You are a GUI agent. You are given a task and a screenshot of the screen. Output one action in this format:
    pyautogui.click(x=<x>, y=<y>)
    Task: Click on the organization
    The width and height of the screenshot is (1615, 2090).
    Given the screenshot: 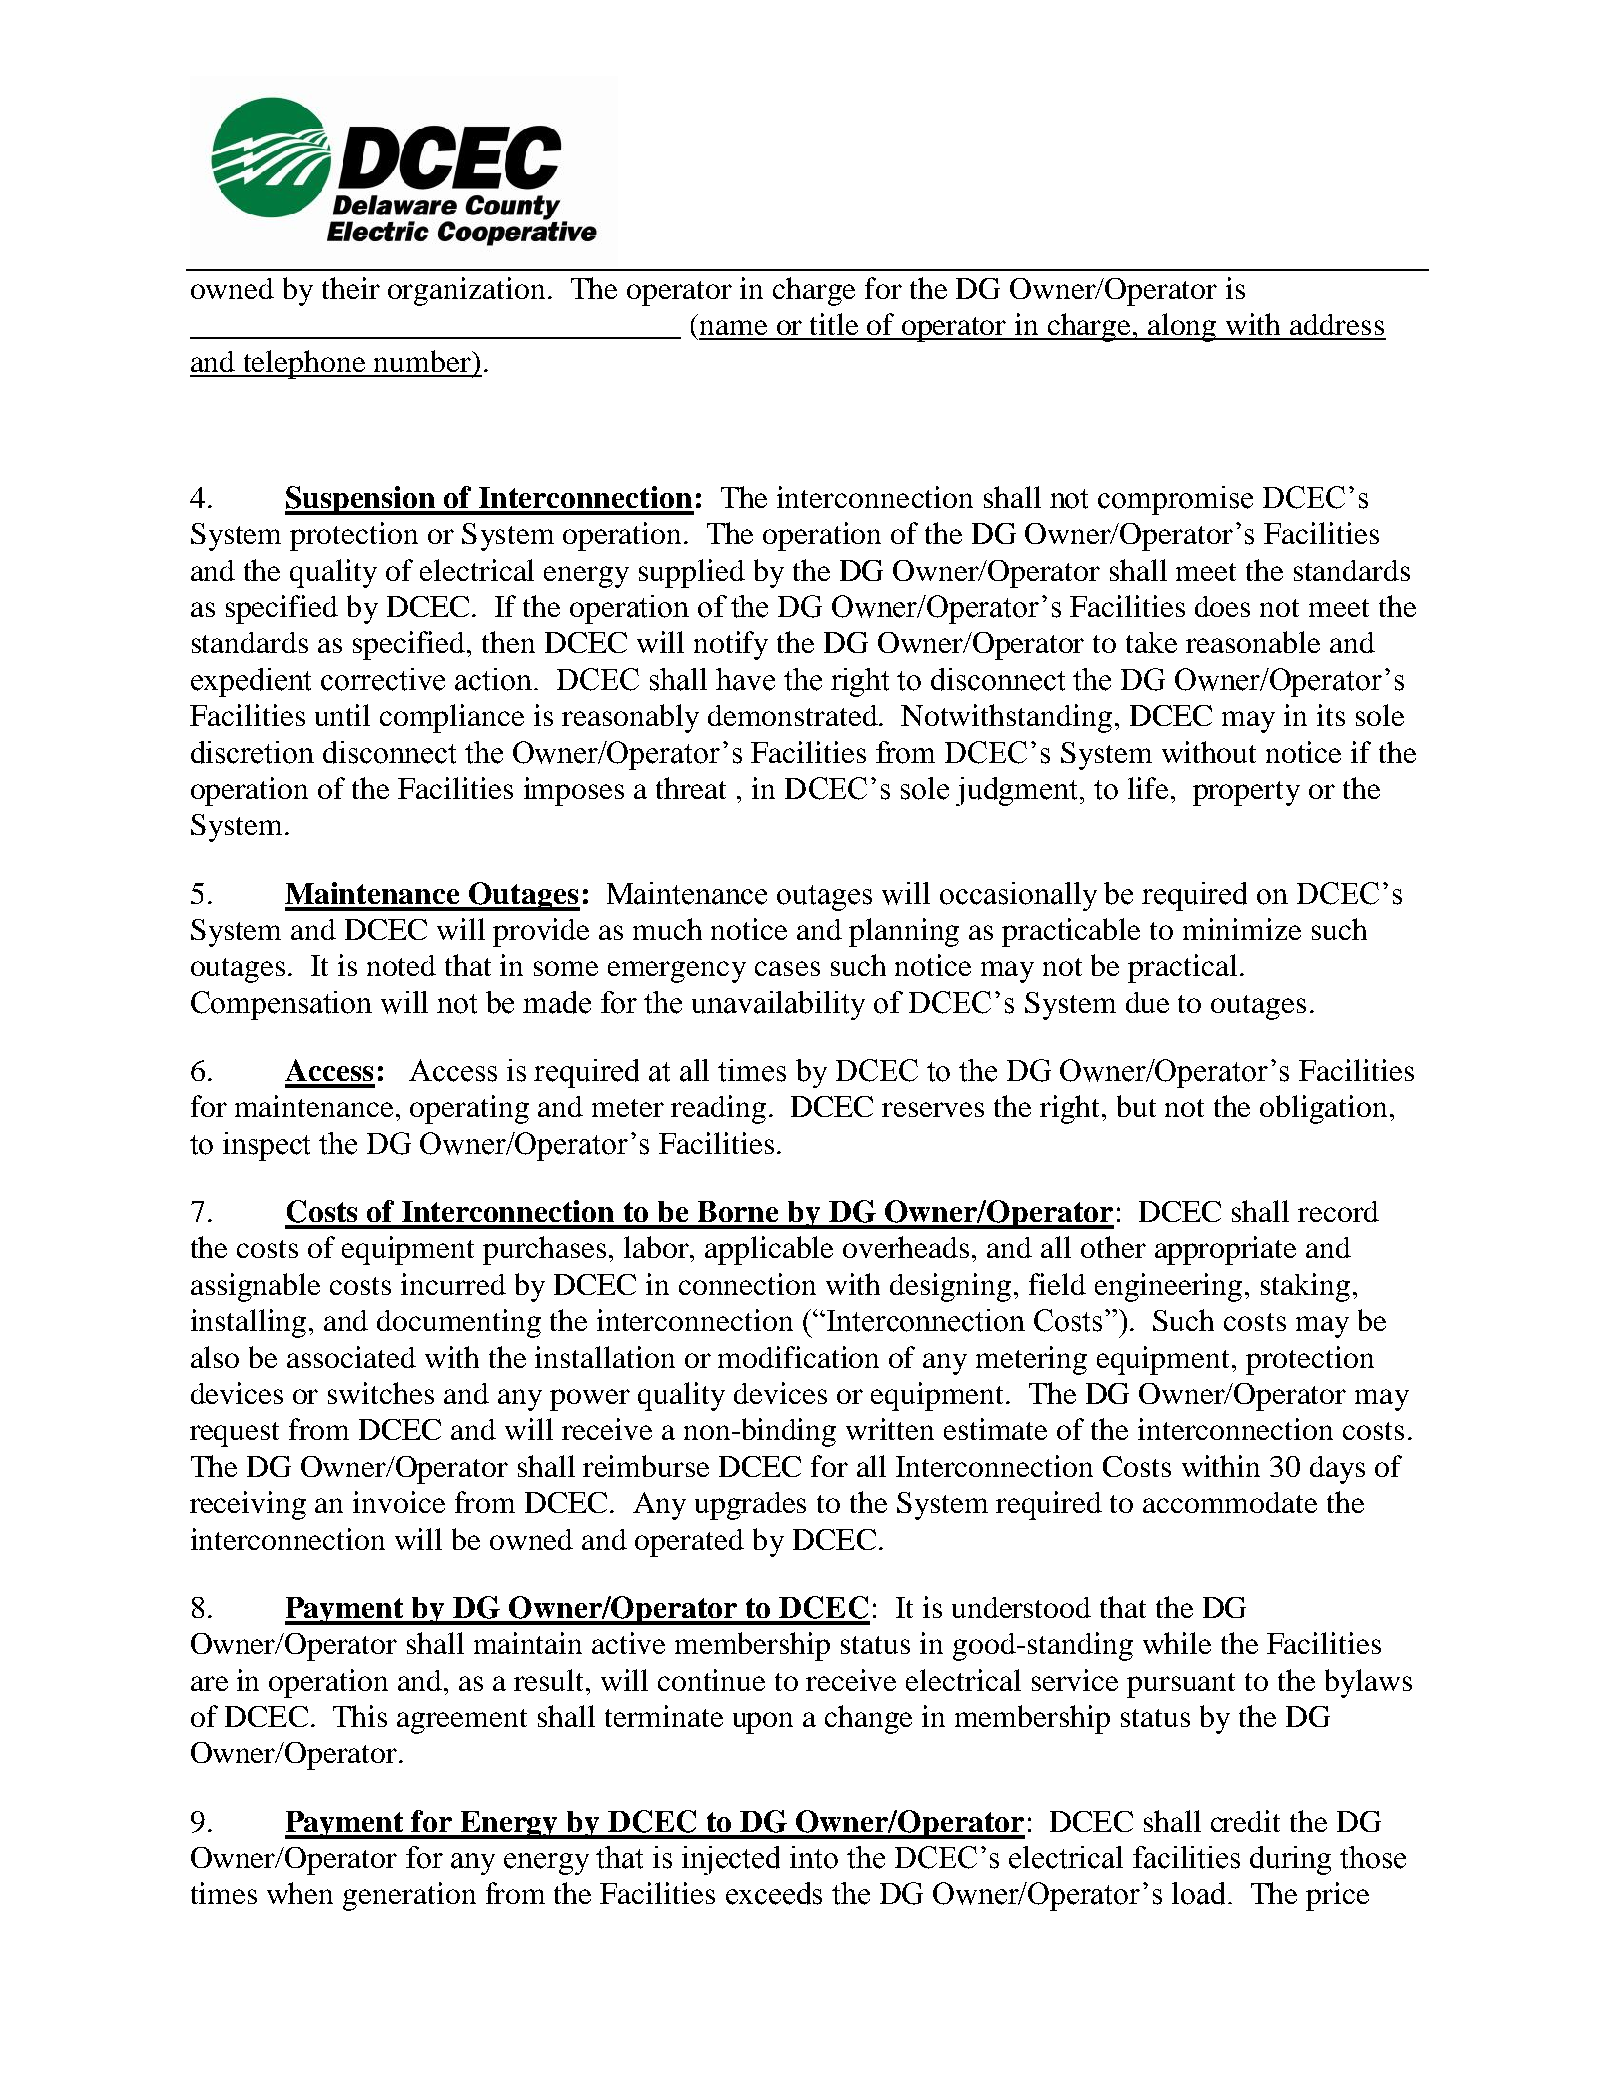 What is the action you would take?
    pyautogui.click(x=466, y=291)
